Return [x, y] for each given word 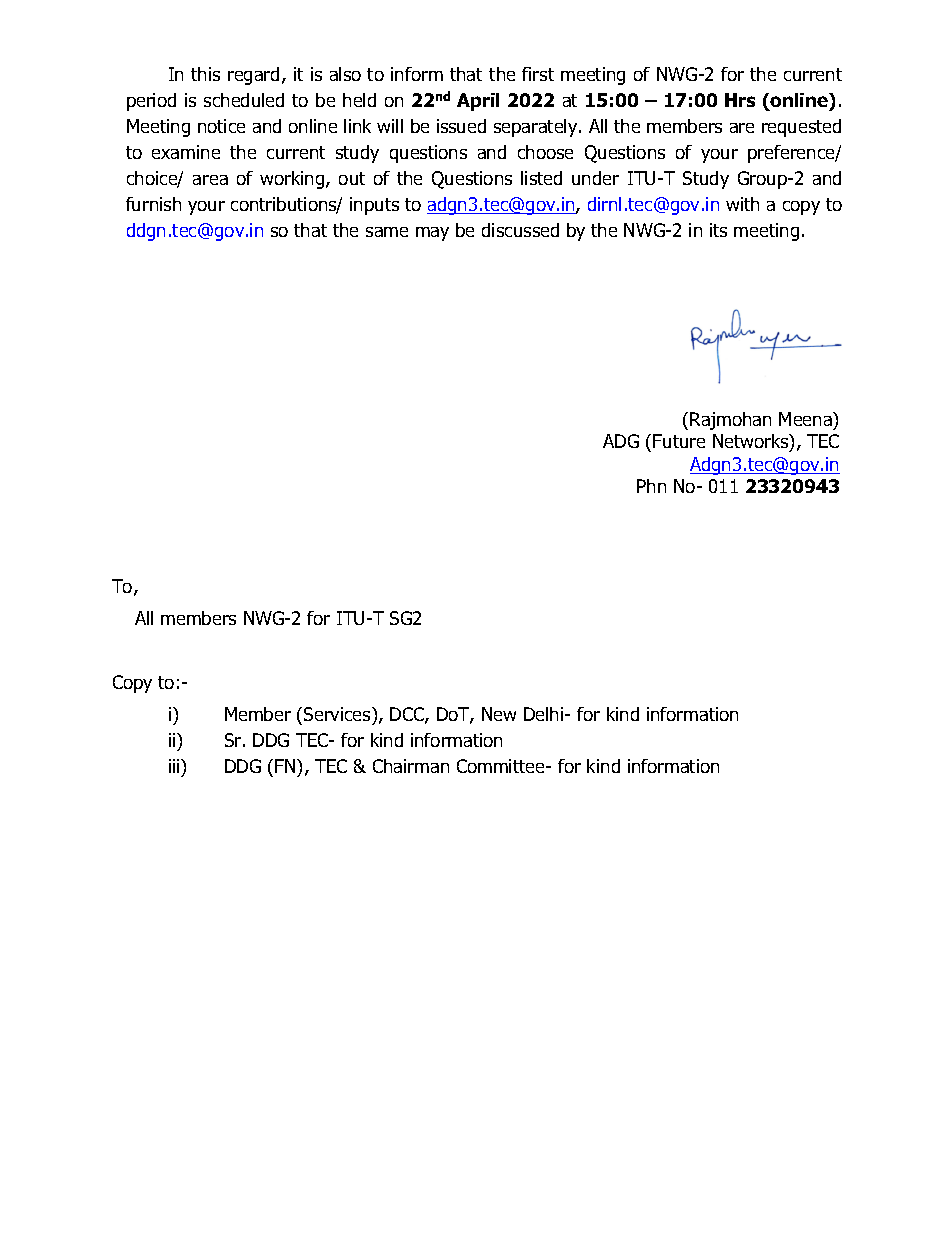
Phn [651, 486]
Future [679, 441]
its [718, 230]
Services [338, 714]
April [478, 102]
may [432, 234]
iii [175, 766]
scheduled [244, 100]
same [387, 232]
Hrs [740, 100]
